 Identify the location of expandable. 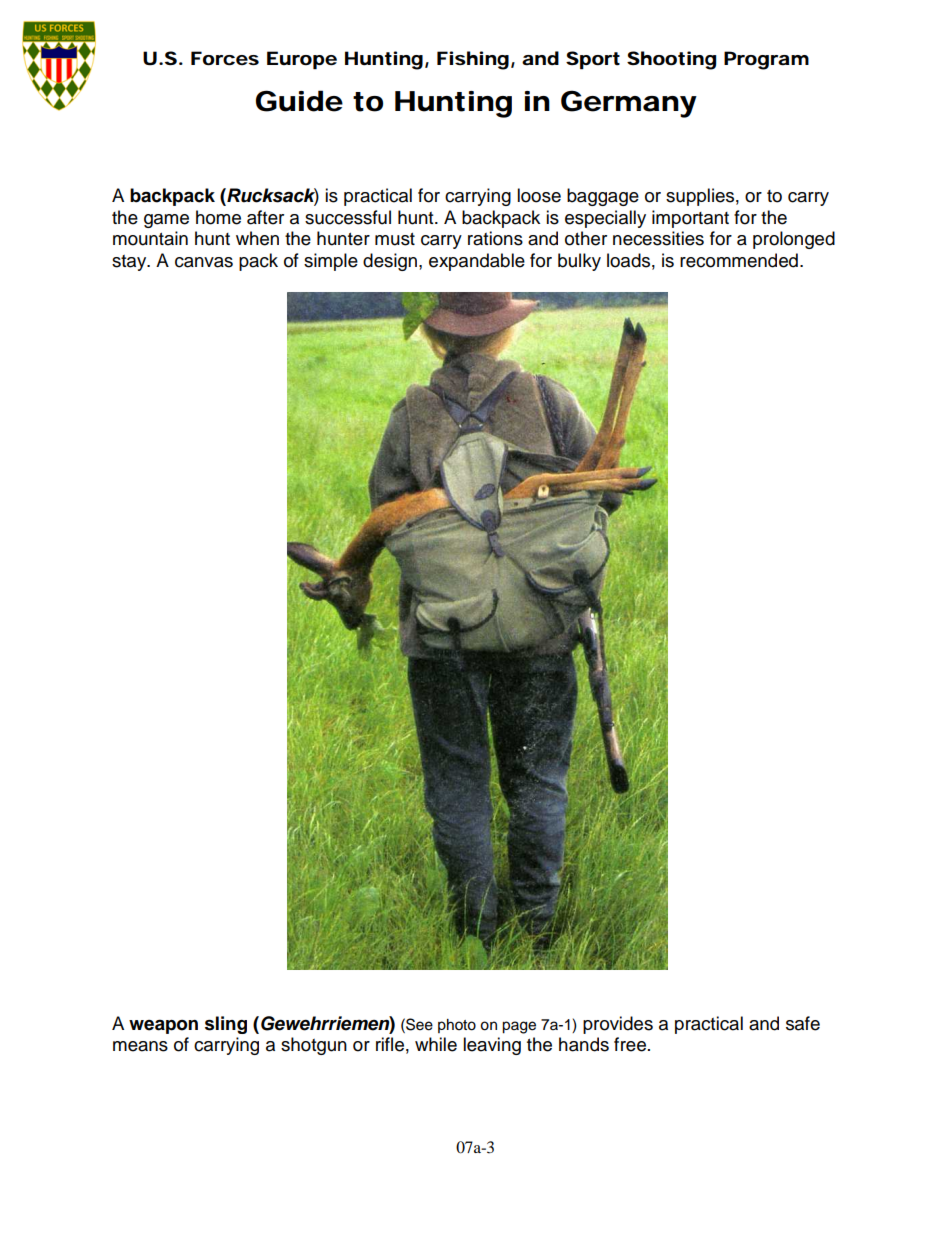
(477, 262).
